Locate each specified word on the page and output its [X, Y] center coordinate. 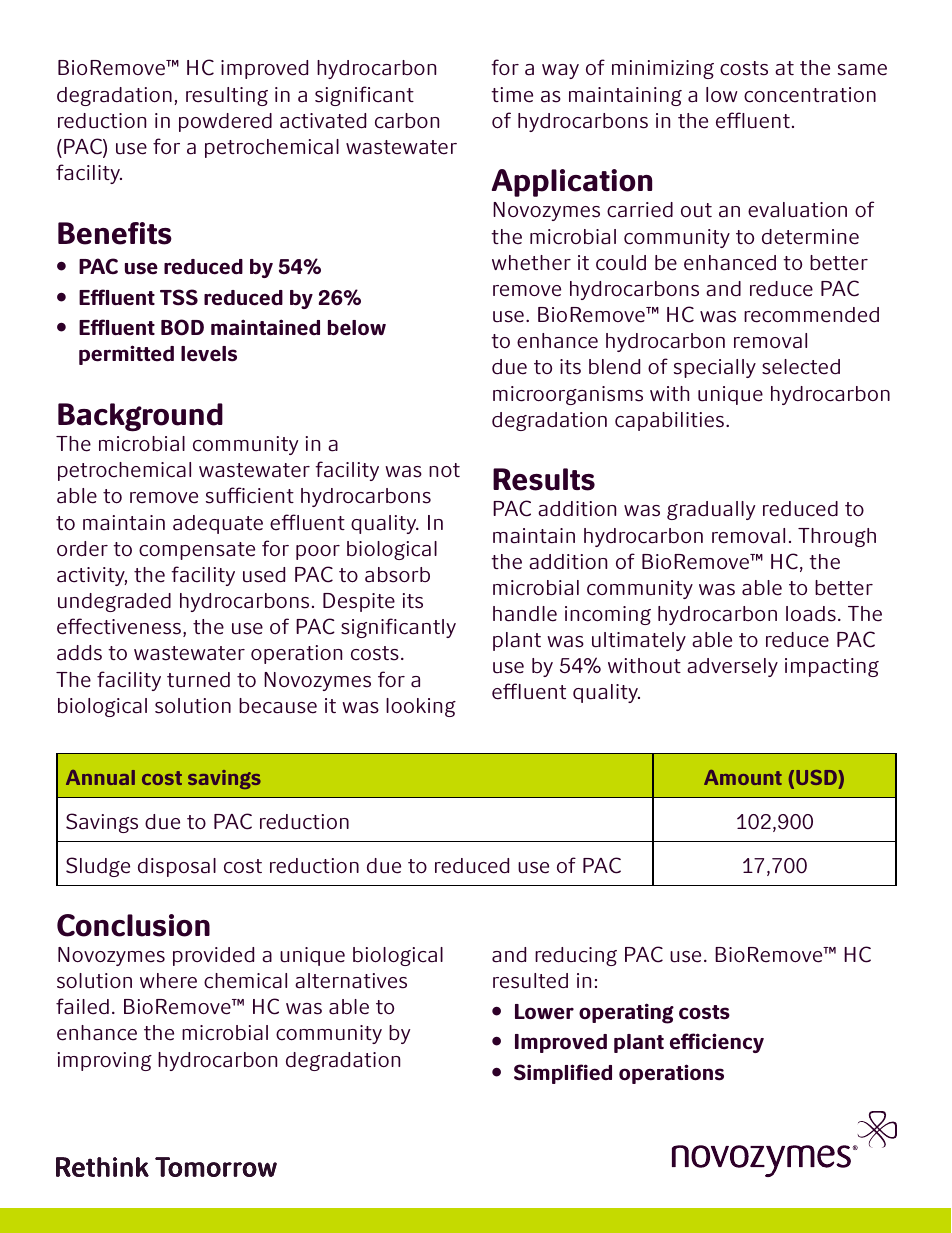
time [512, 95]
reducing [576, 956]
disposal [177, 867]
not [444, 470]
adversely [732, 667]
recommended [811, 315]
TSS [179, 297]
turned [198, 680]
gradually [711, 510]
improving [105, 1061]
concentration [810, 95]
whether [531, 263]
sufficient [250, 495]
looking [421, 707]
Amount [743, 777]
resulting [227, 96]
